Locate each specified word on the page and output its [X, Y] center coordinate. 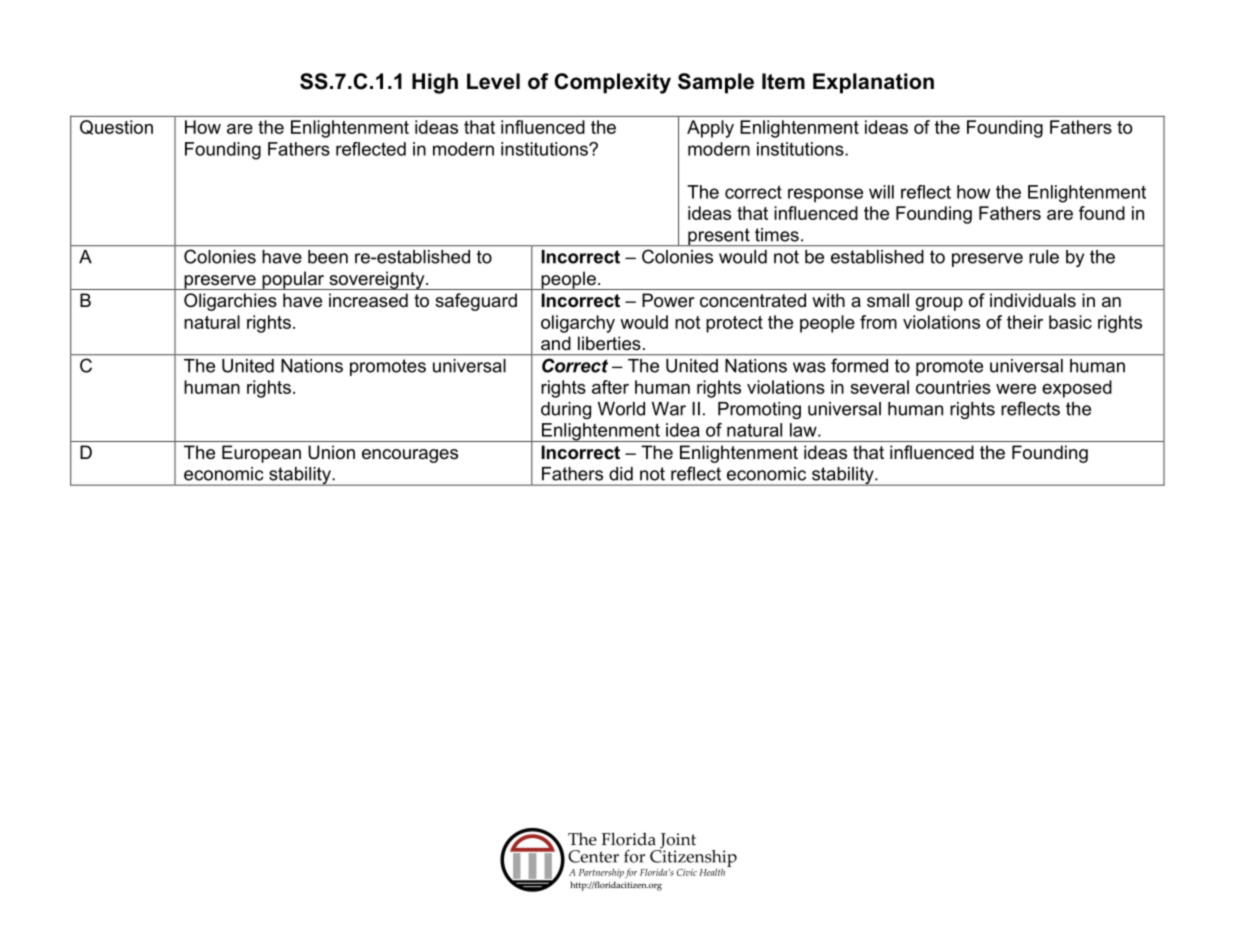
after [610, 387]
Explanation [873, 83]
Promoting [759, 410]
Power [668, 300]
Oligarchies [230, 302]
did [621, 474]
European [261, 454]
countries [953, 387]
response [825, 195]
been [328, 257]
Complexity [612, 83]
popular [293, 280]
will [881, 192]
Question [116, 127]
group [939, 304]
